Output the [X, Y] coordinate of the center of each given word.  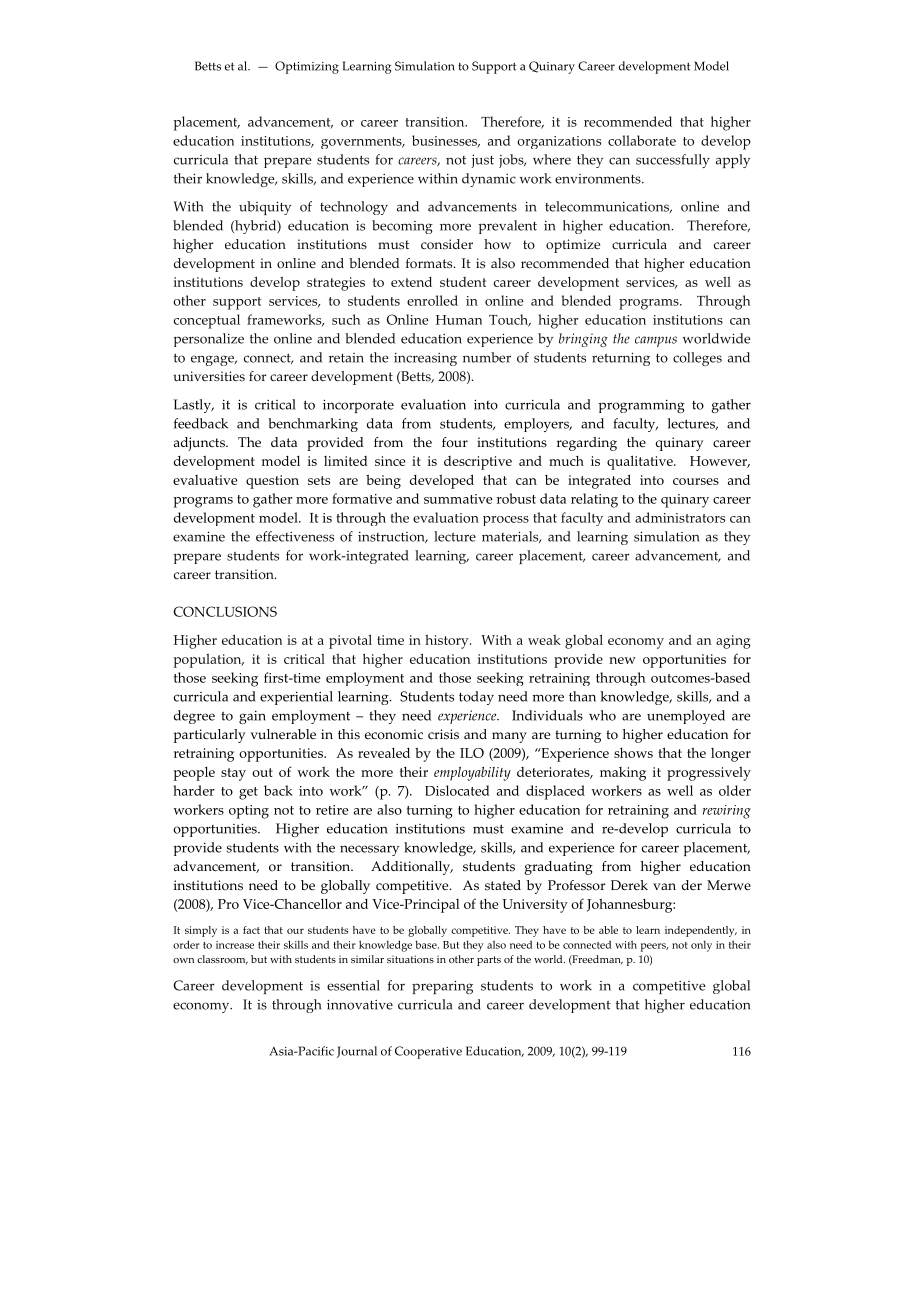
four [455, 442]
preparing [442, 987]
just [482, 161]
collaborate [642, 140]
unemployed [686, 717]
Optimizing [307, 67]
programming [641, 406]
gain [252, 717]
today [476, 698]
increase [235, 945]
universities [209, 376]
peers [654, 947]
